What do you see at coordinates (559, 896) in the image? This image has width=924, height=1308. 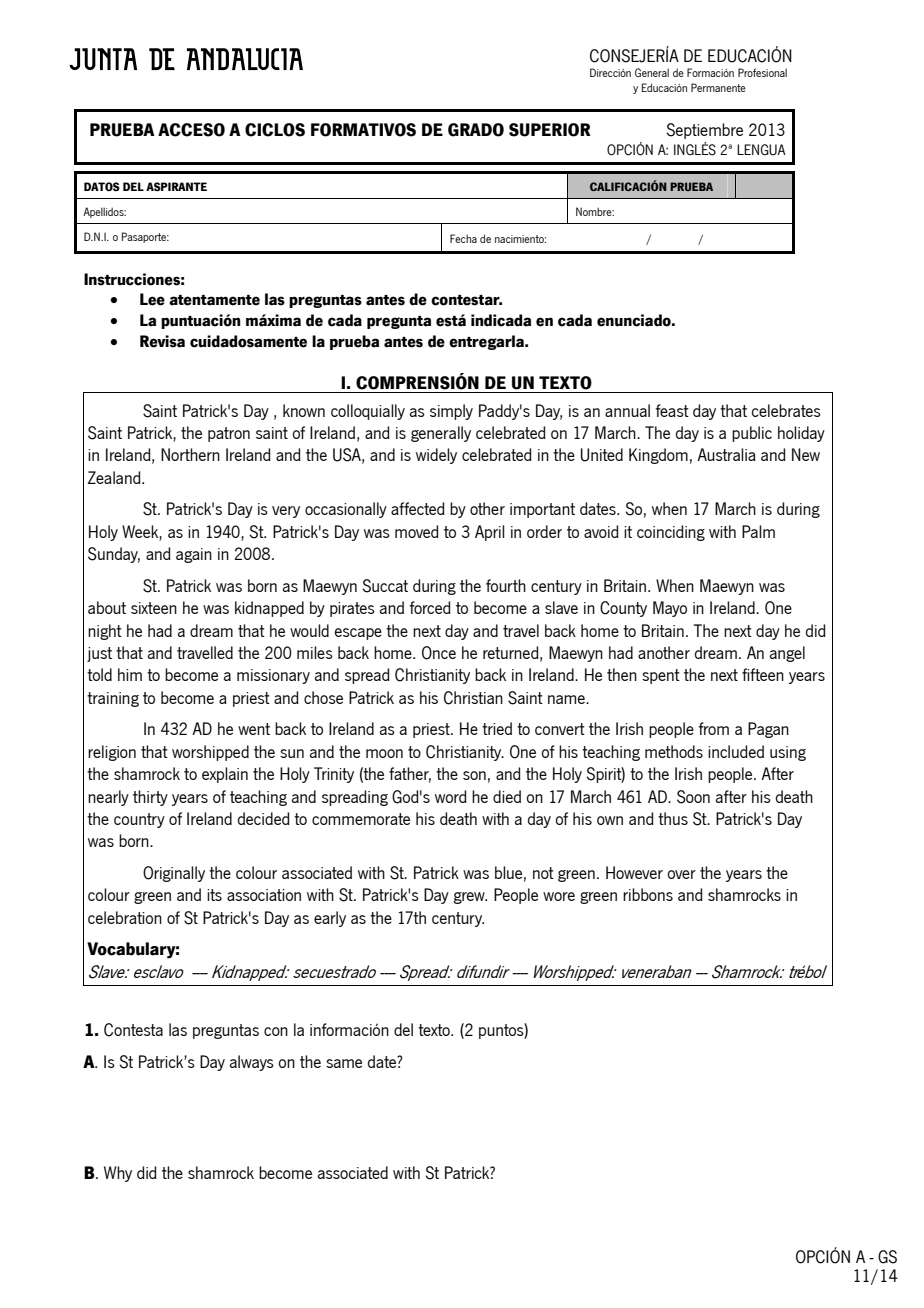 I see `wore` at bounding box center [559, 896].
